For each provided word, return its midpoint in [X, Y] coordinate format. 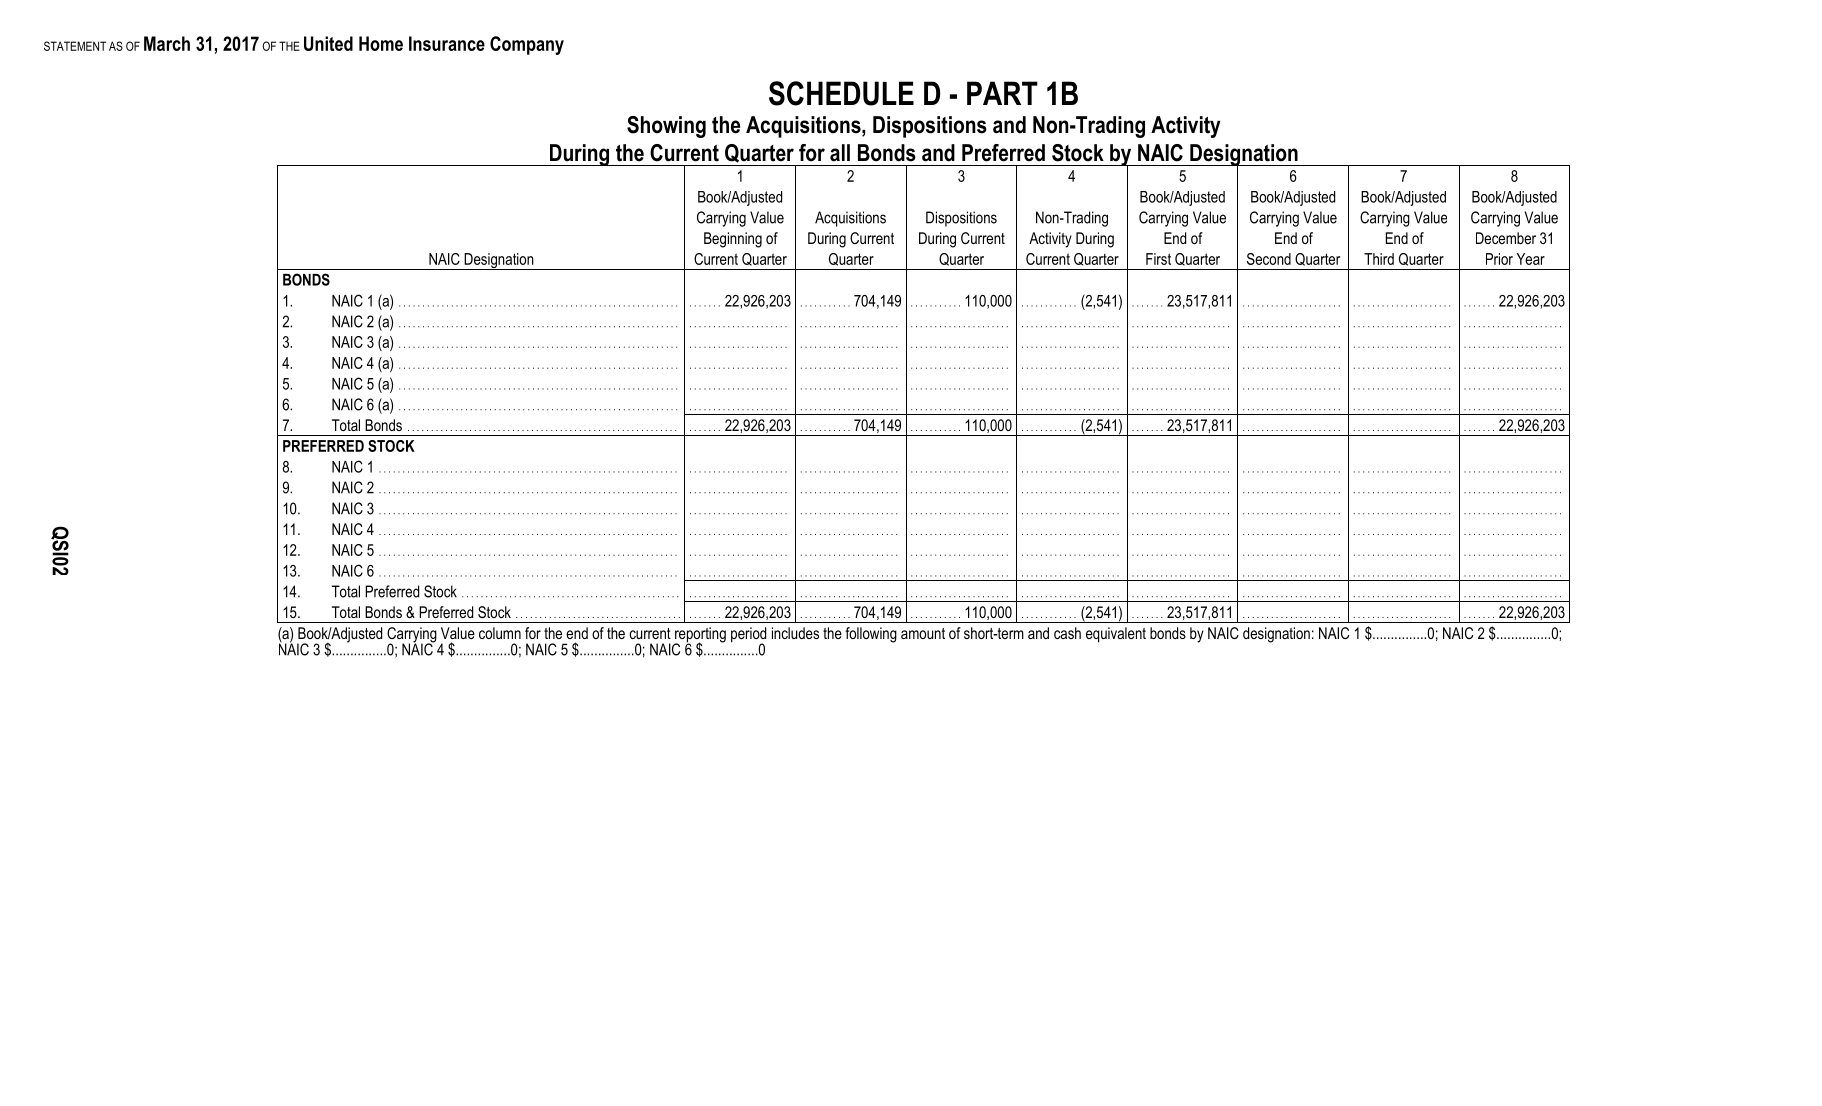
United [328, 43]
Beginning [733, 240]
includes [795, 633]
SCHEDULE [841, 93]
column [500, 633]
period [748, 636]
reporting [699, 636]
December [1506, 238]
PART [1002, 93]
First [1158, 259]
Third [1379, 259]
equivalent [1116, 635]
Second [1269, 259]
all [840, 153]
